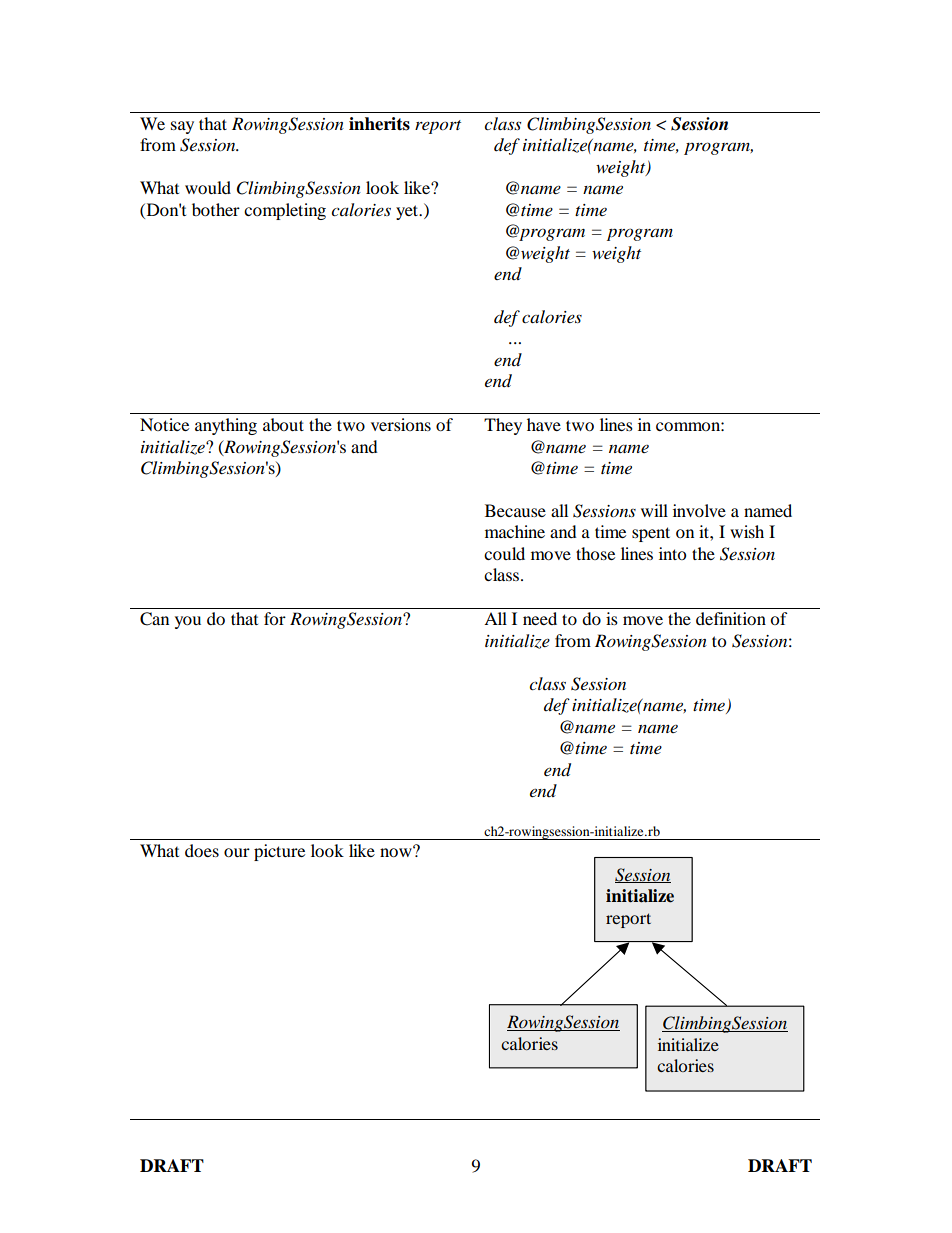 Image resolution: width=952 pixels, height=1233 pixels. Describe the element at coordinates (226, 426) in the image. I see `anything` at that location.
